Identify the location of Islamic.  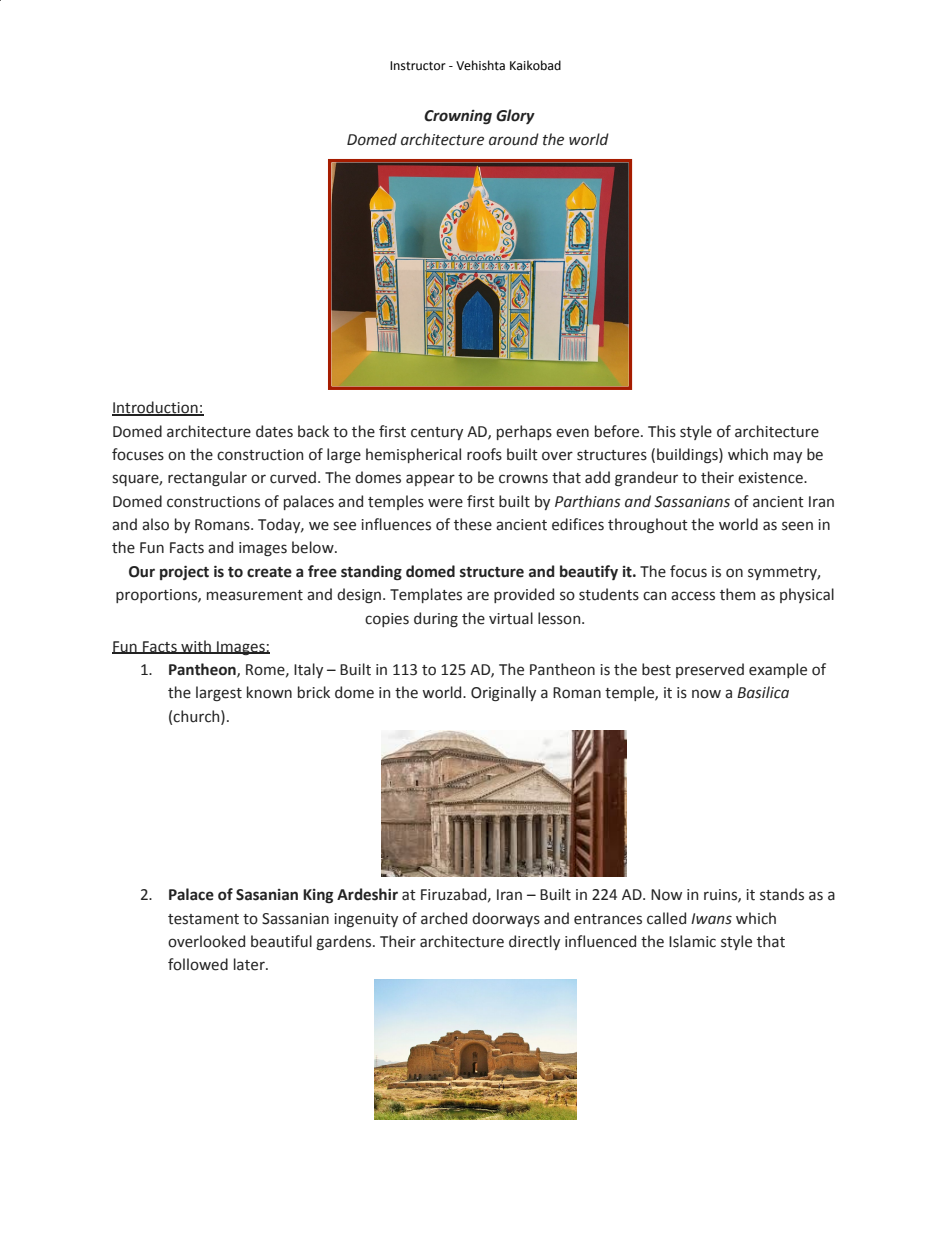
(692, 941).
